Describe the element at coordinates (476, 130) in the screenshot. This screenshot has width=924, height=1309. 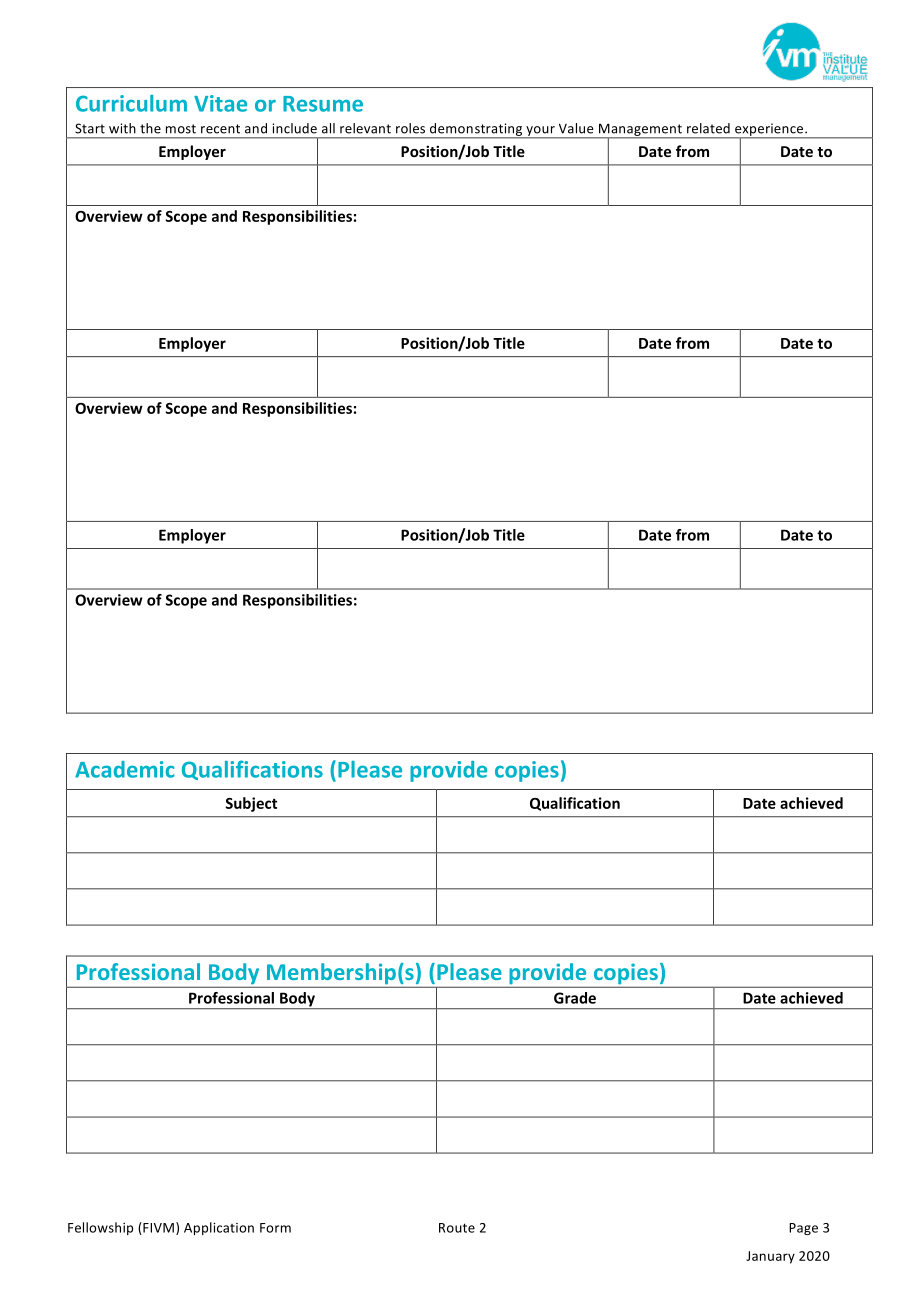
I see `demonstrating` at that location.
